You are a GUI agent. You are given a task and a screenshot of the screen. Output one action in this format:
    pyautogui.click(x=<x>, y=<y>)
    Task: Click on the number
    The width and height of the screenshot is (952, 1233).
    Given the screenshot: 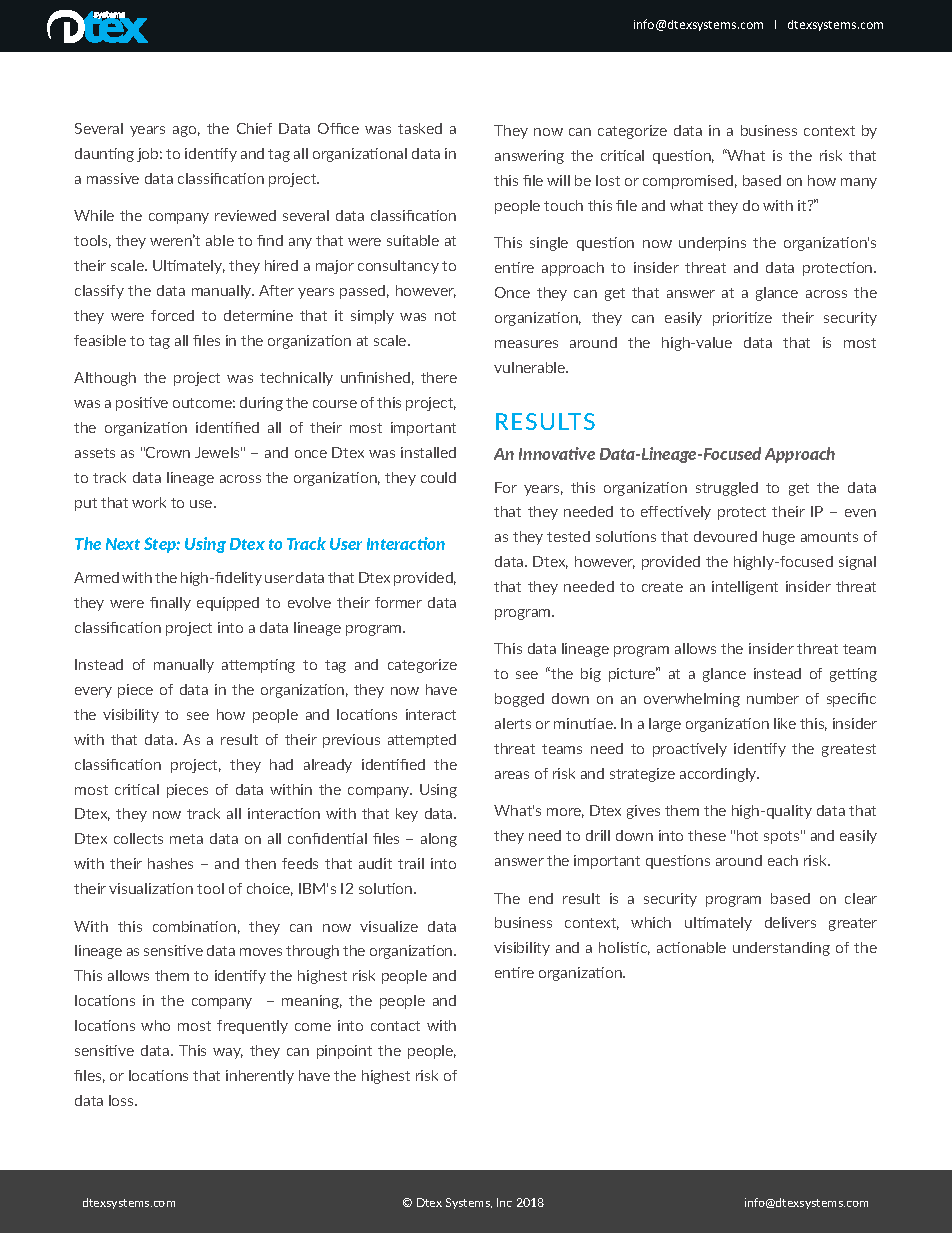 What is the action you would take?
    pyautogui.click(x=773, y=698)
